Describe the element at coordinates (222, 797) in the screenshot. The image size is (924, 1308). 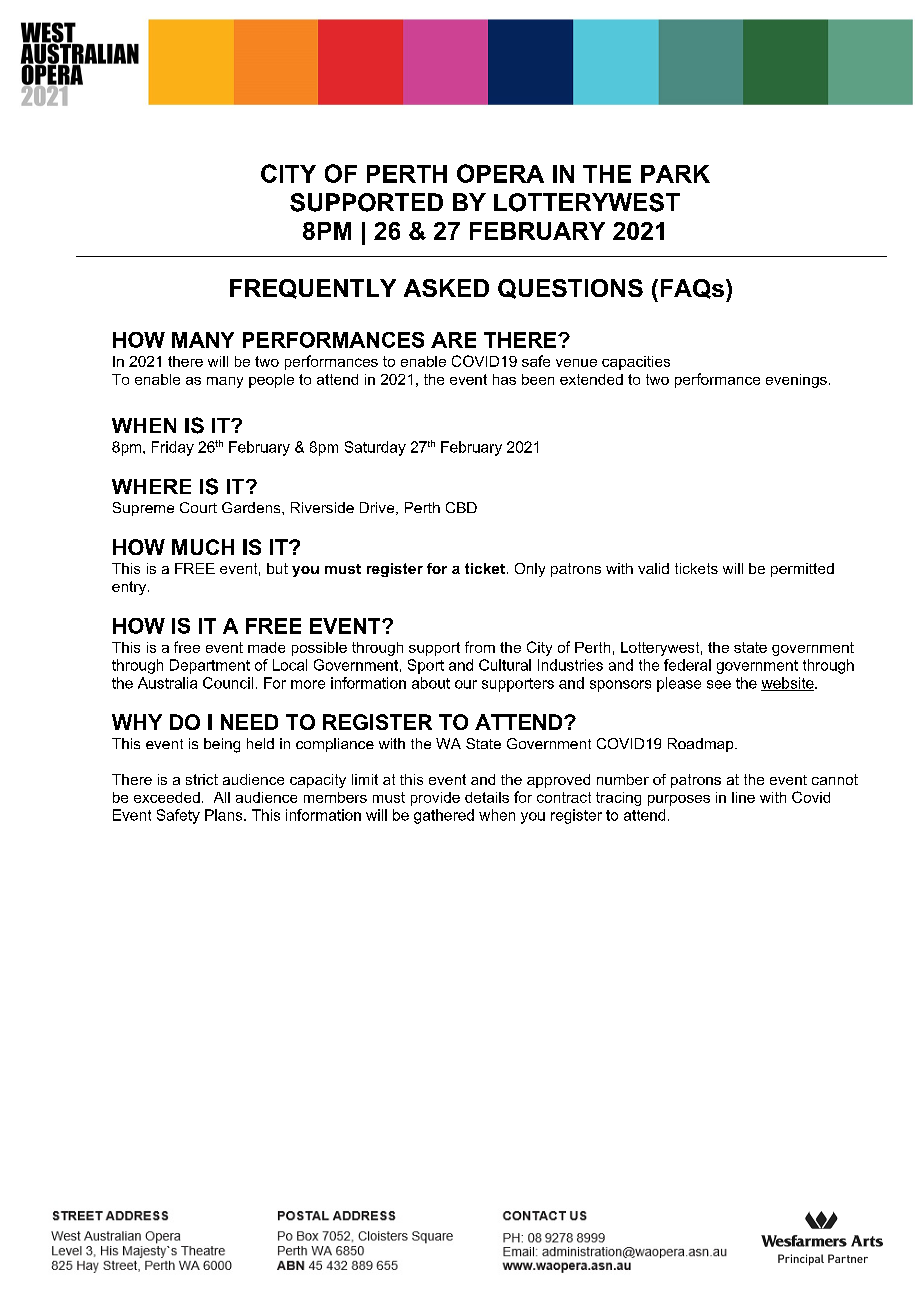
I see `All` at that location.
